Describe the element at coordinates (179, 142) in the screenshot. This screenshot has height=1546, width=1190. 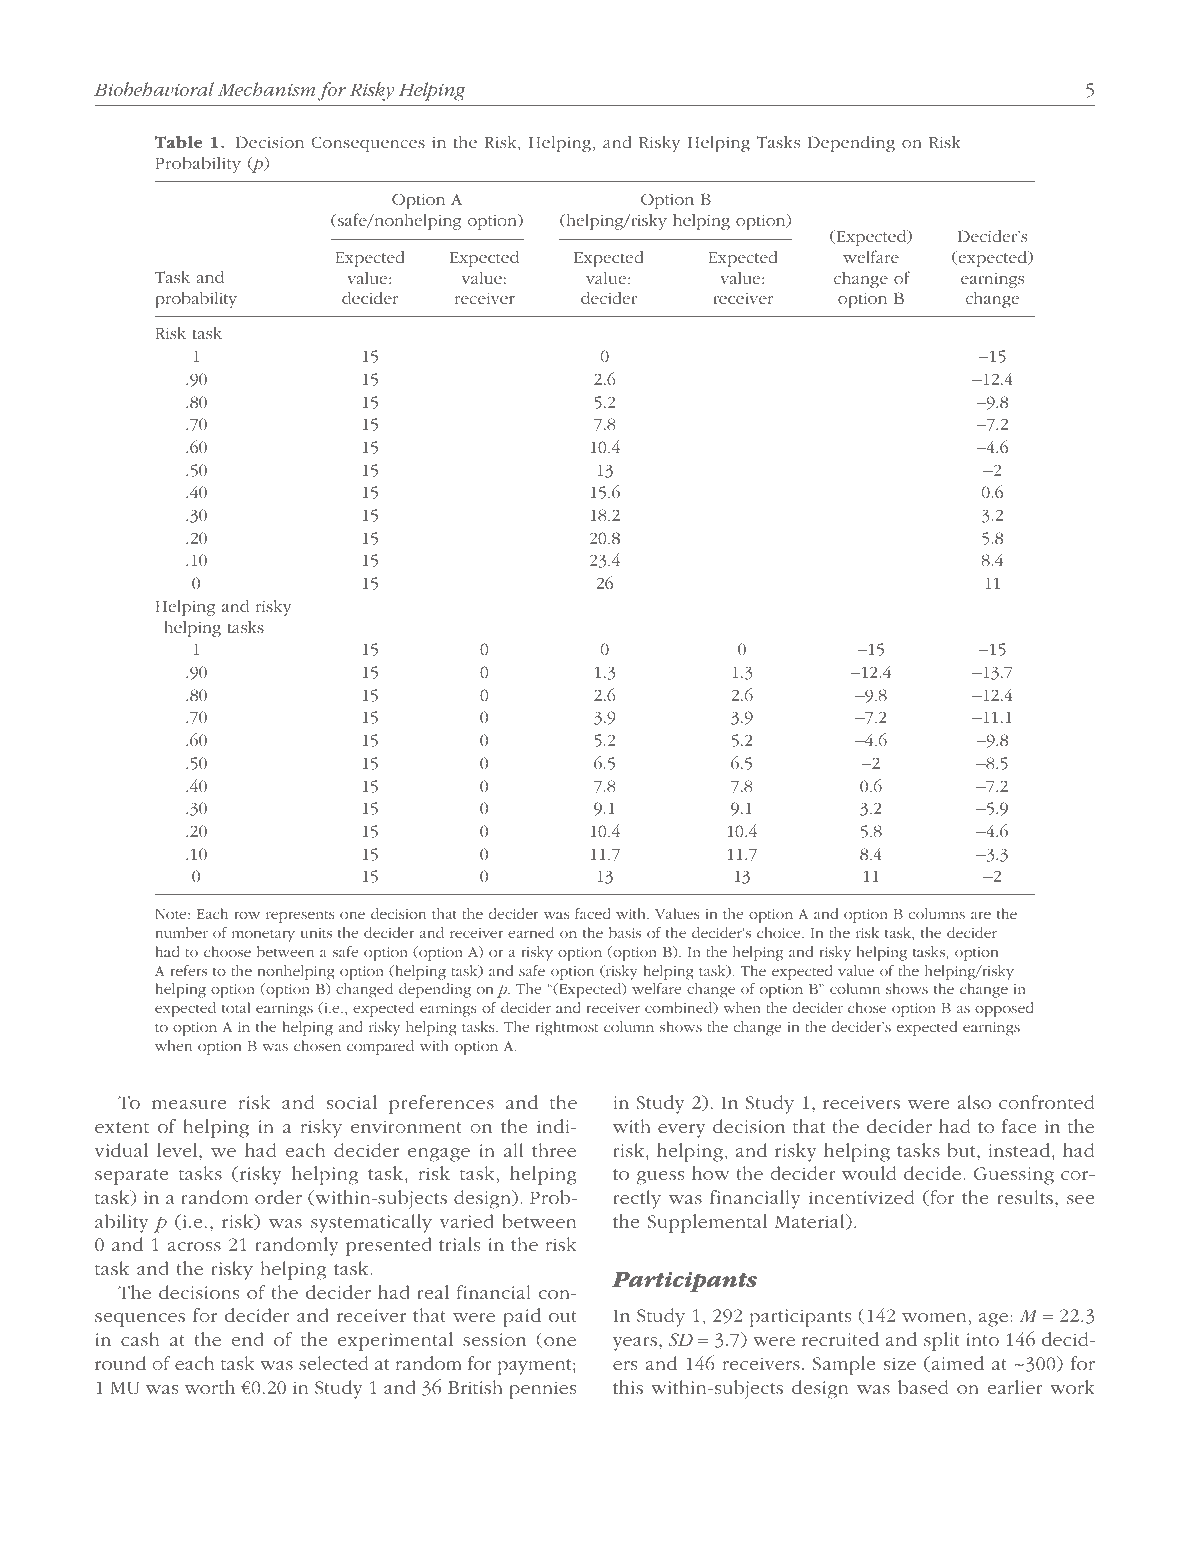
I see `Table` at that location.
